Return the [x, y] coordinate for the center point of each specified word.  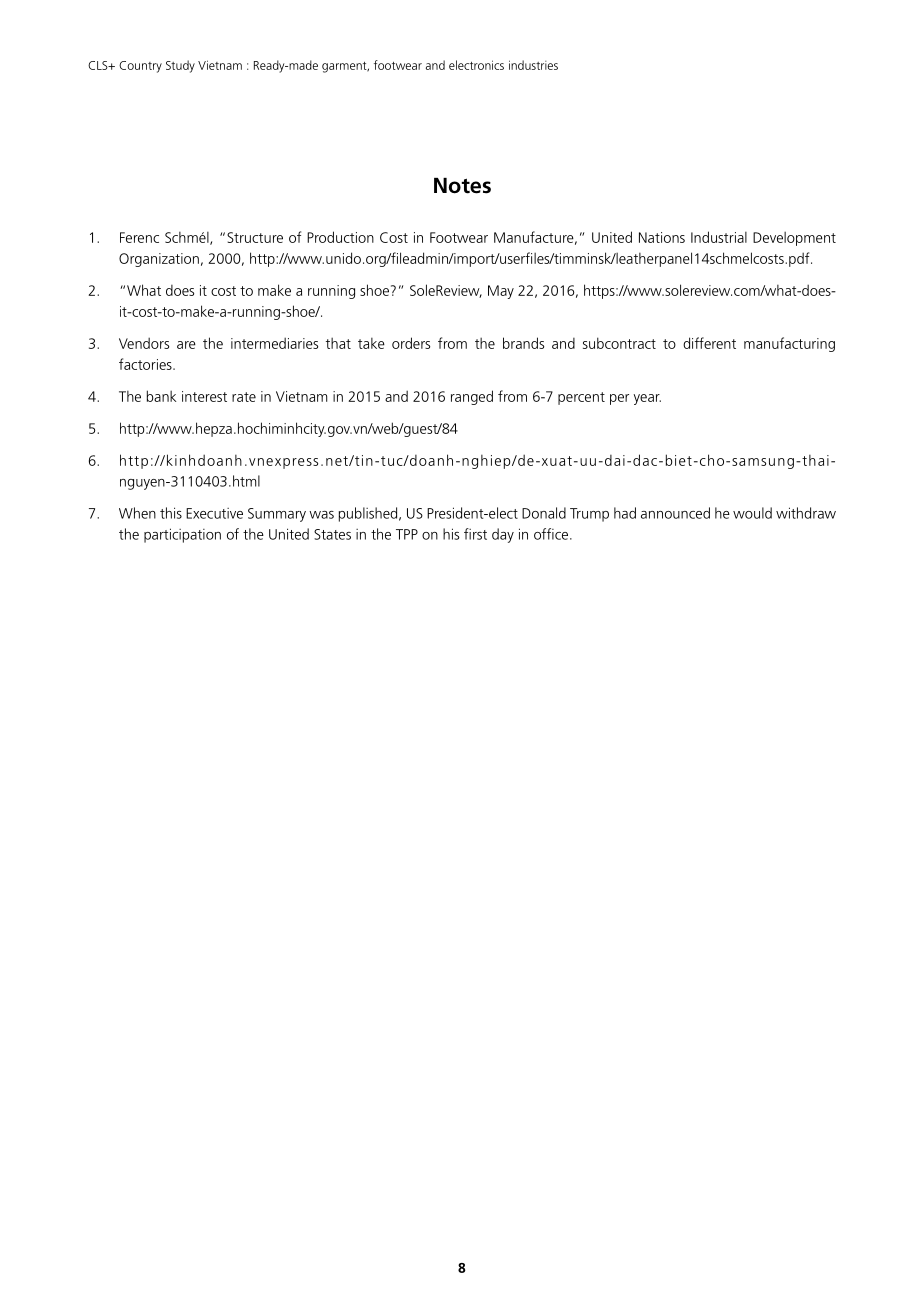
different [709, 343]
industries [533, 65]
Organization [159, 260]
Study [180, 66]
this [171, 513]
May [501, 292]
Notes [462, 186]
